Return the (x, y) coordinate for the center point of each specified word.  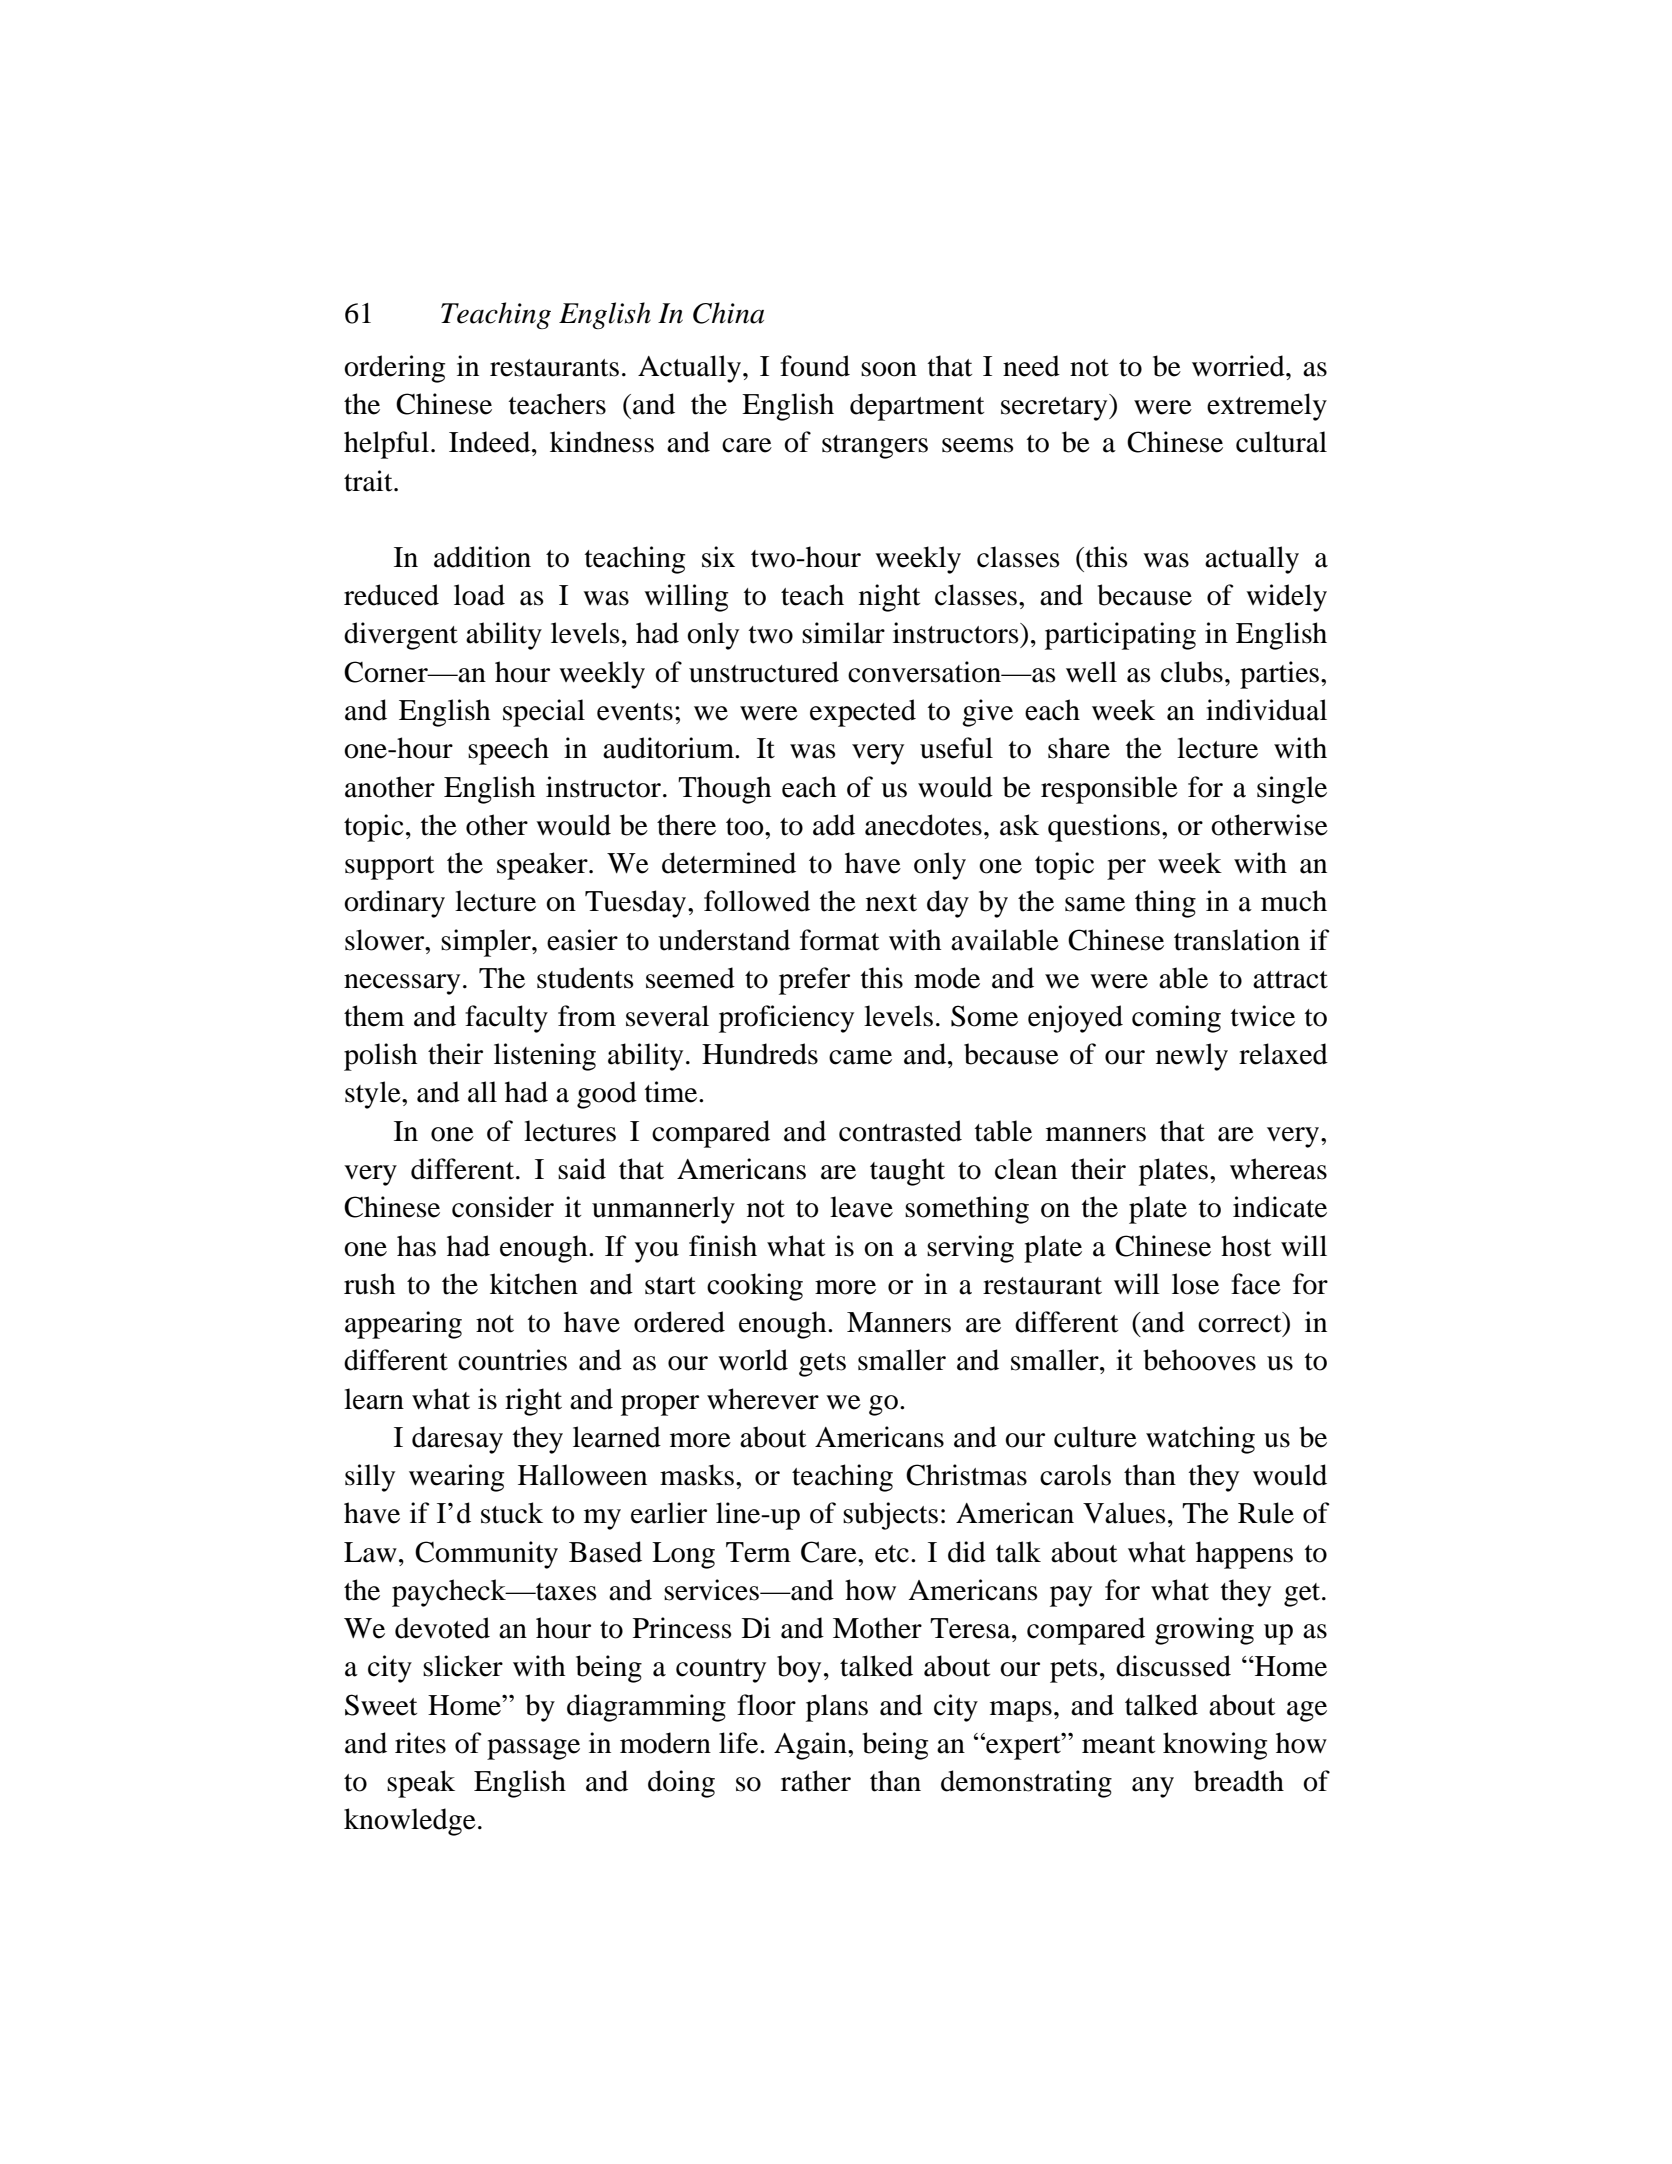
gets (822, 1365)
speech (508, 751)
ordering (394, 369)
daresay (457, 1440)
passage (533, 1749)
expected (863, 713)
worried (1239, 366)
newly (1192, 1057)
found (815, 366)
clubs (1192, 672)
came (860, 1057)
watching (1200, 1440)
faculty (506, 1019)
